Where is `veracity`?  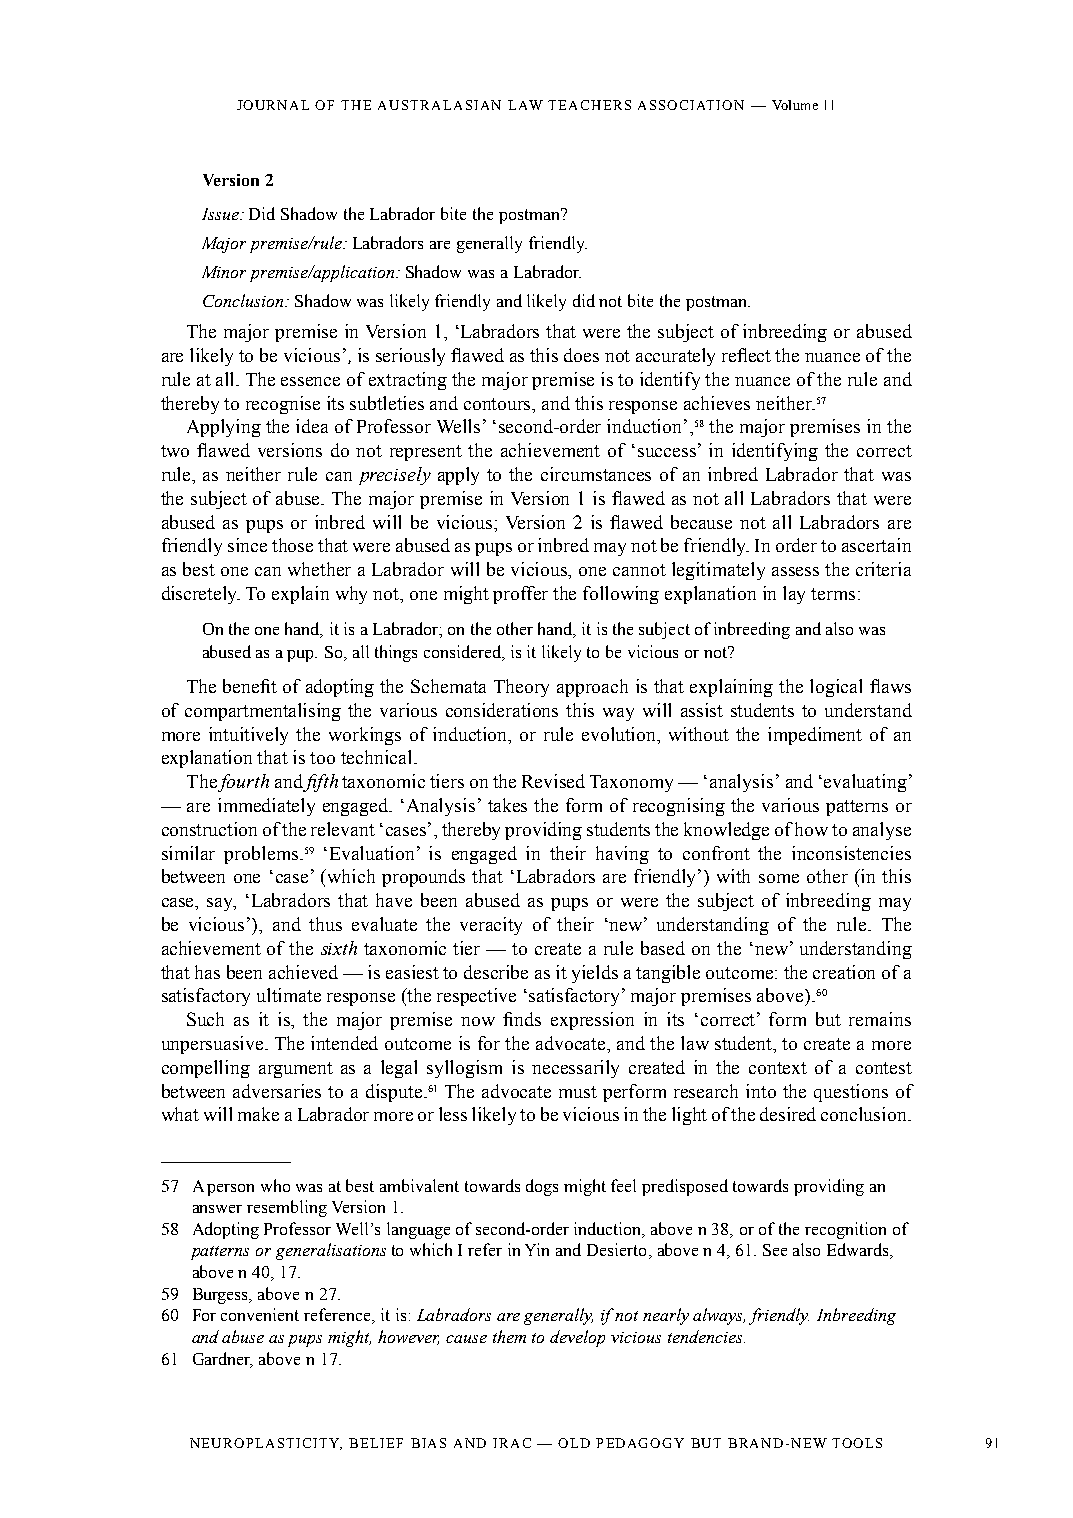
veracity is located at coordinates (491, 926).
